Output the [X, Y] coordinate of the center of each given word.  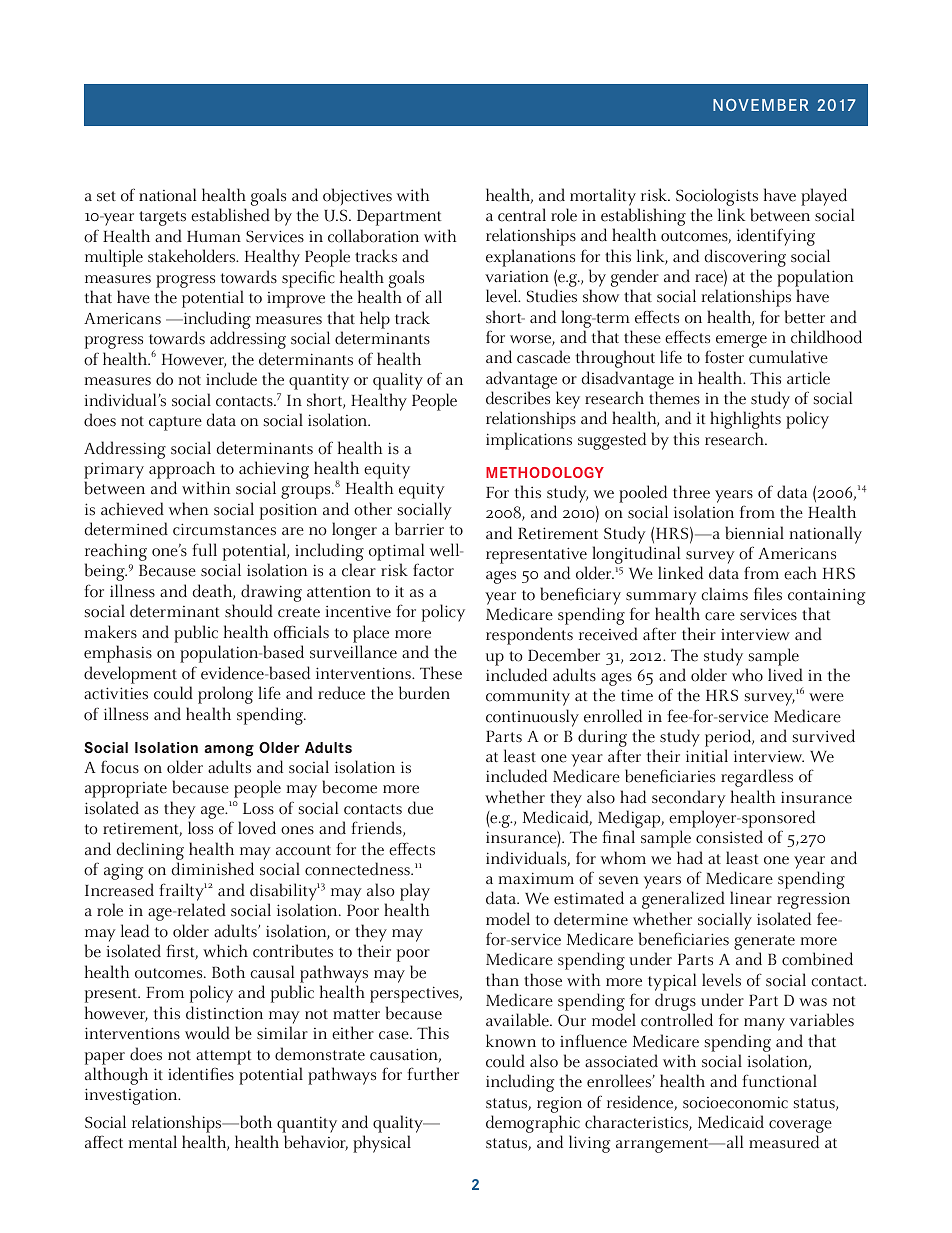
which [225, 951]
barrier [419, 529]
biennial [754, 533]
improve [296, 300]
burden [424, 693]
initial [707, 755]
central [522, 215]
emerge [741, 341]
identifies [201, 1074]
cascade [543, 357]
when [188, 509]
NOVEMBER [761, 105]
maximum [536, 878]
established [230, 215]
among [229, 751]
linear [751, 898]
